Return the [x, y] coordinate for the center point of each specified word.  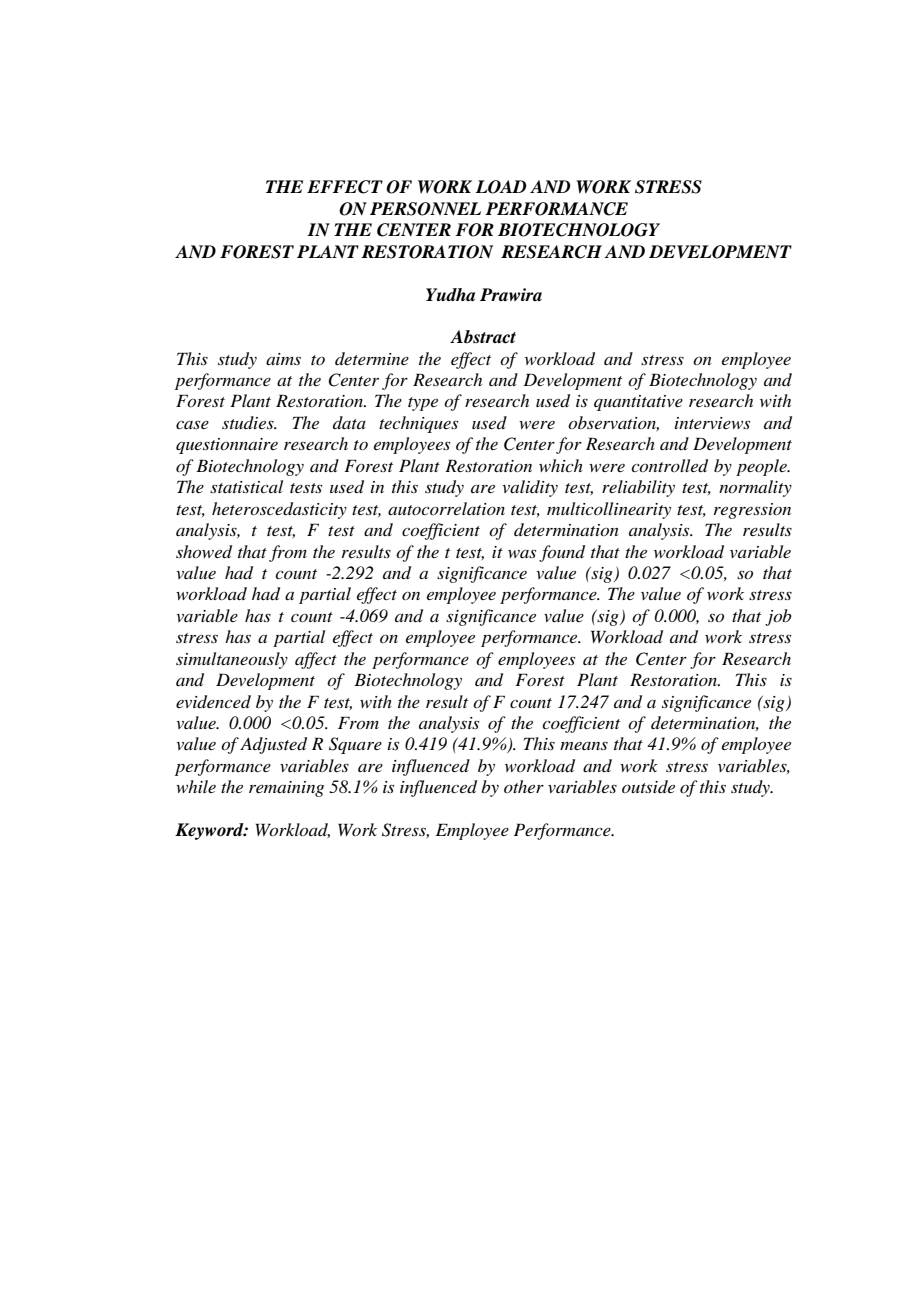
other [524, 786]
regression [752, 511]
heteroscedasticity [279, 510]
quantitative [638, 403]
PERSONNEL [425, 209]
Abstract [483, 337]
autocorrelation [446, 508]
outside [648, 786]
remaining [286, 789]
